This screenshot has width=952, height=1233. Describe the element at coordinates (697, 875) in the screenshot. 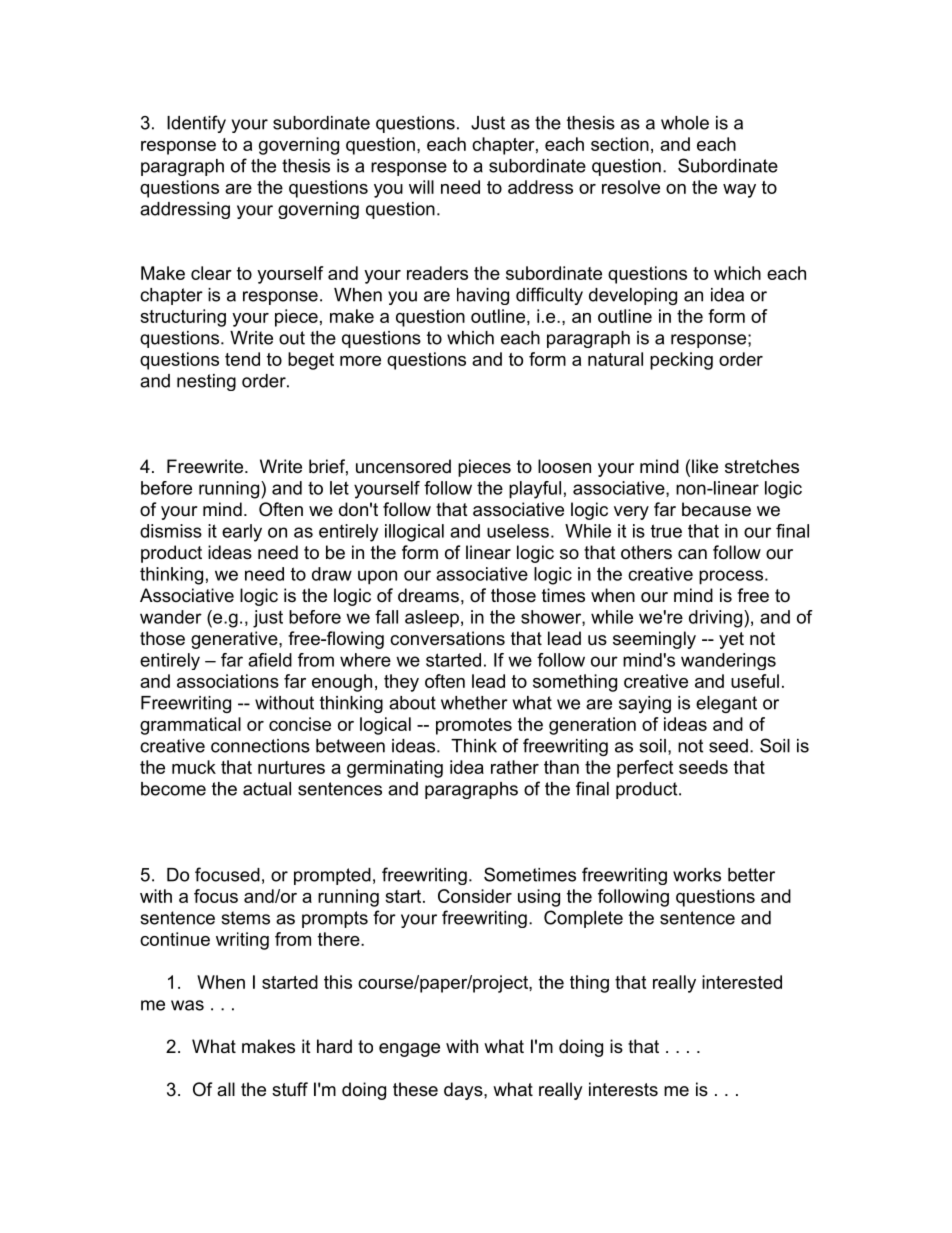

I see `works` at that location.
